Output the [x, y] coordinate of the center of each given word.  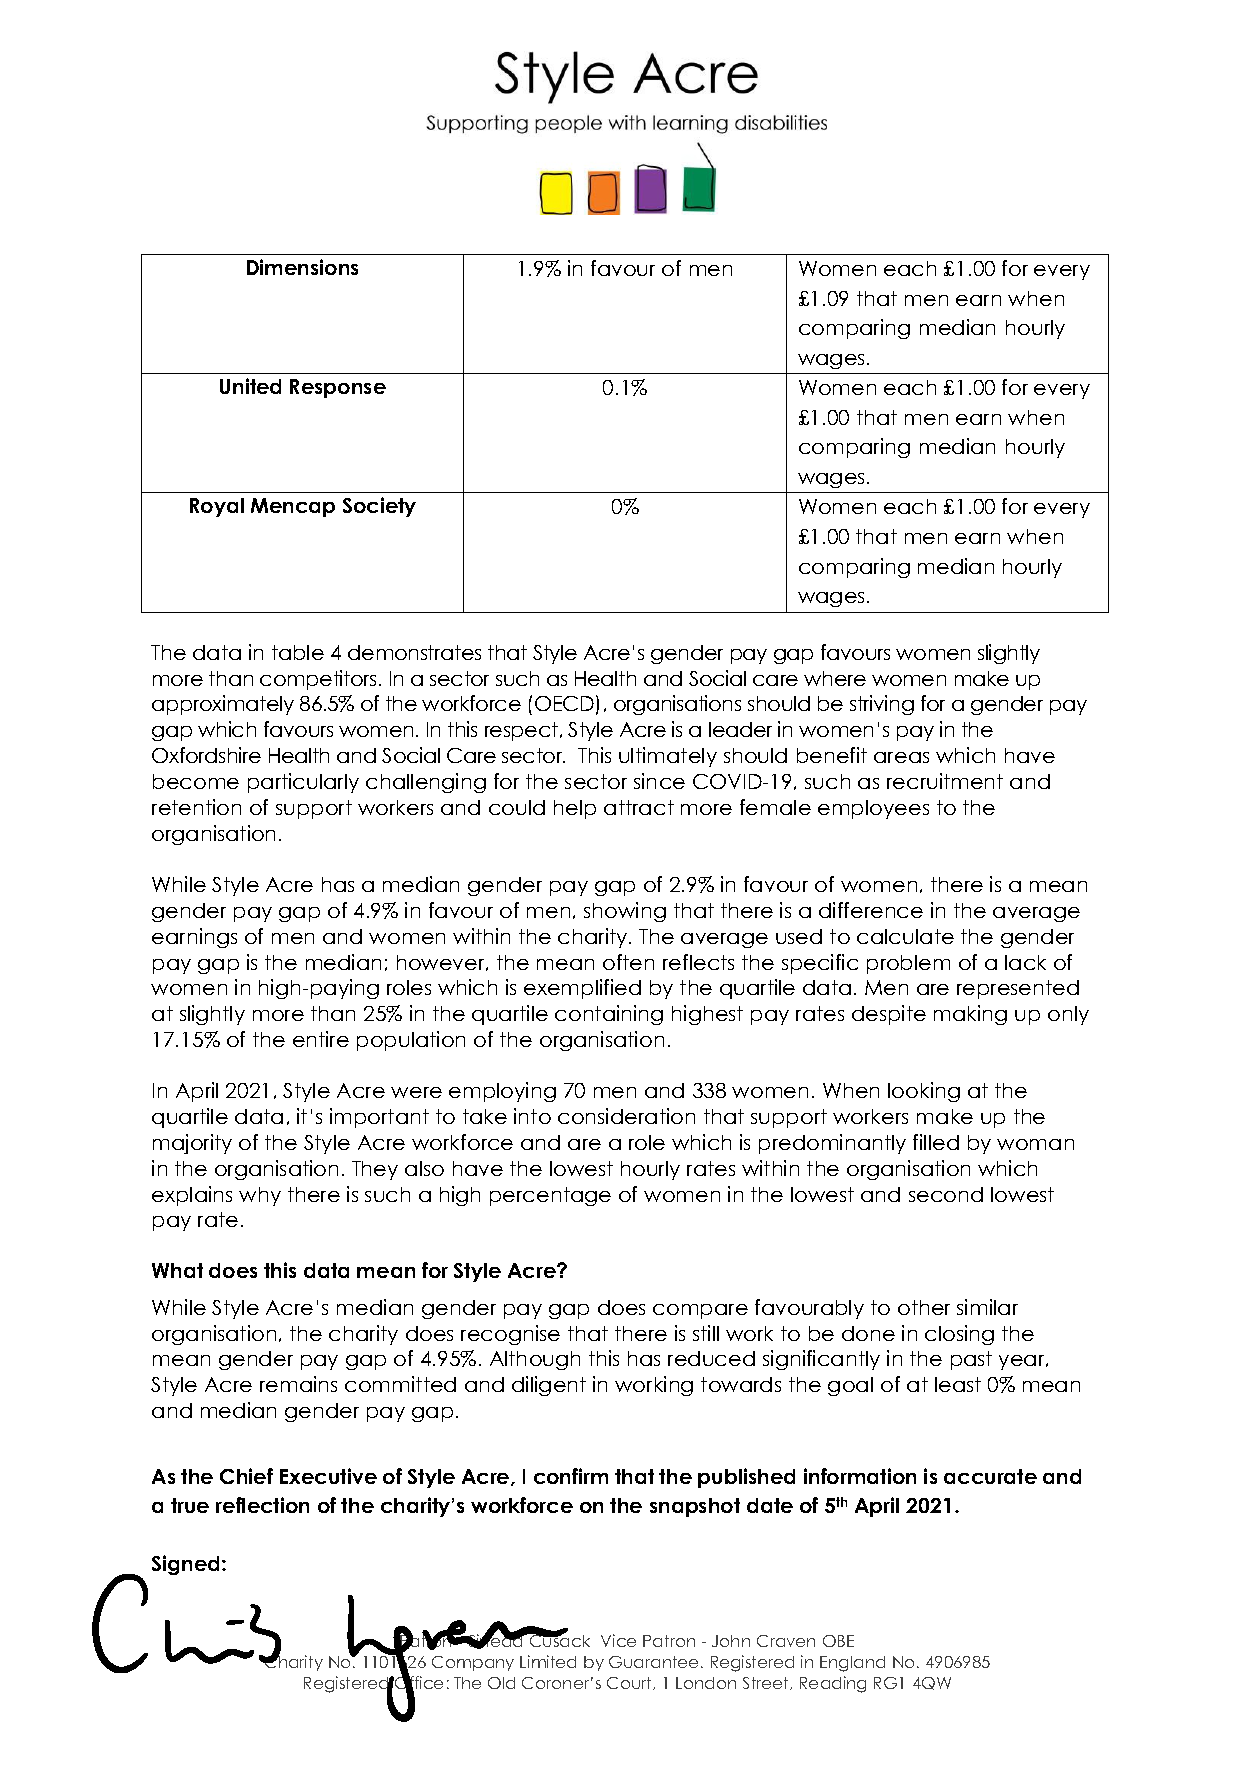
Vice [618, 1640]
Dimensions [302, 267]
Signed [187, 1565]
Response [338, 388]
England [852, 1664]
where [835, 678]
